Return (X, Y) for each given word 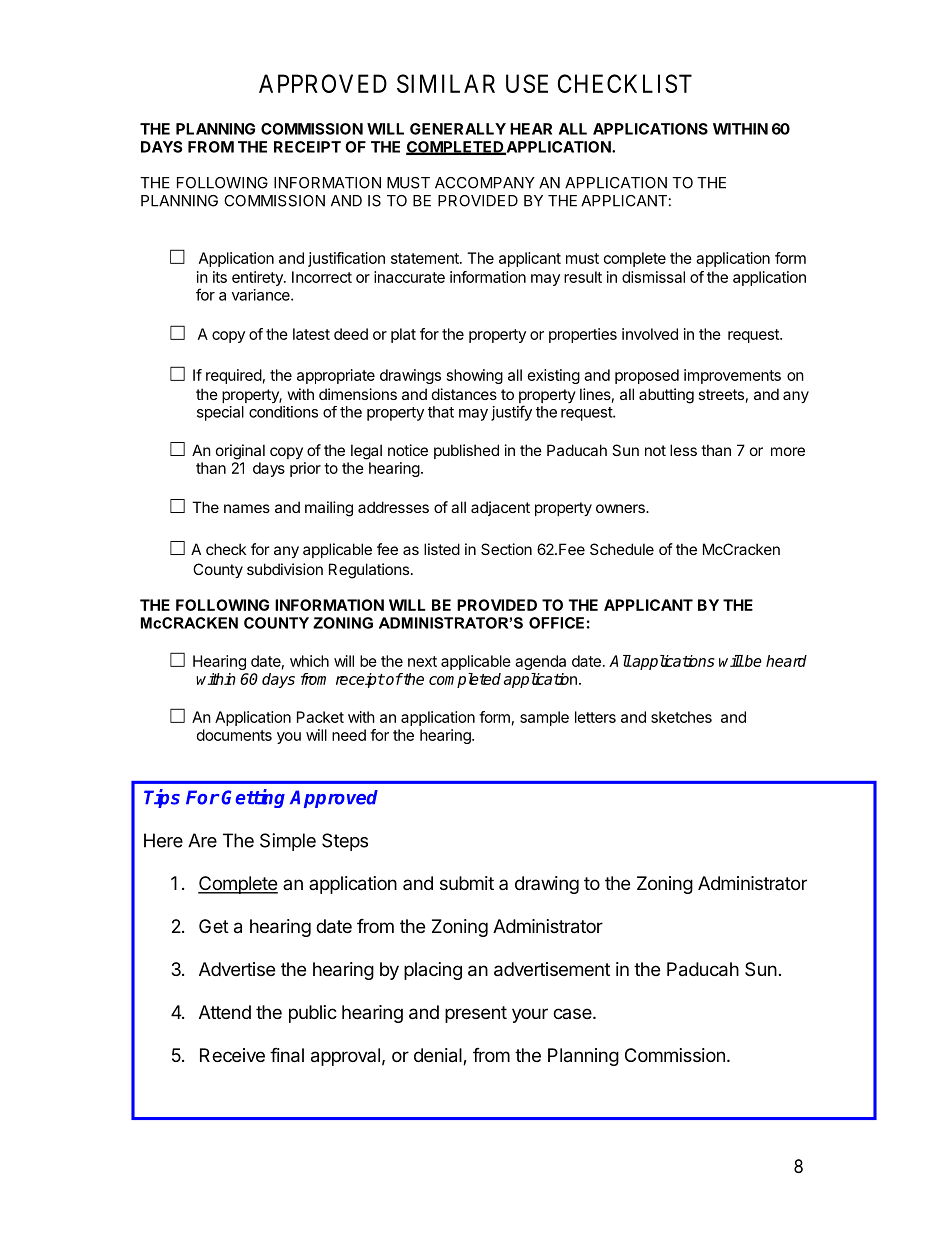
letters (595, 717)
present (476, 1014)
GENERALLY (458, 129)
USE (527, 83)
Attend (225, 1012)
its (220, 277)
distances (464, 394)
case (572, 1013)
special (220, 413)
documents (234, 735)
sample (544, 718)
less (683, 450)
